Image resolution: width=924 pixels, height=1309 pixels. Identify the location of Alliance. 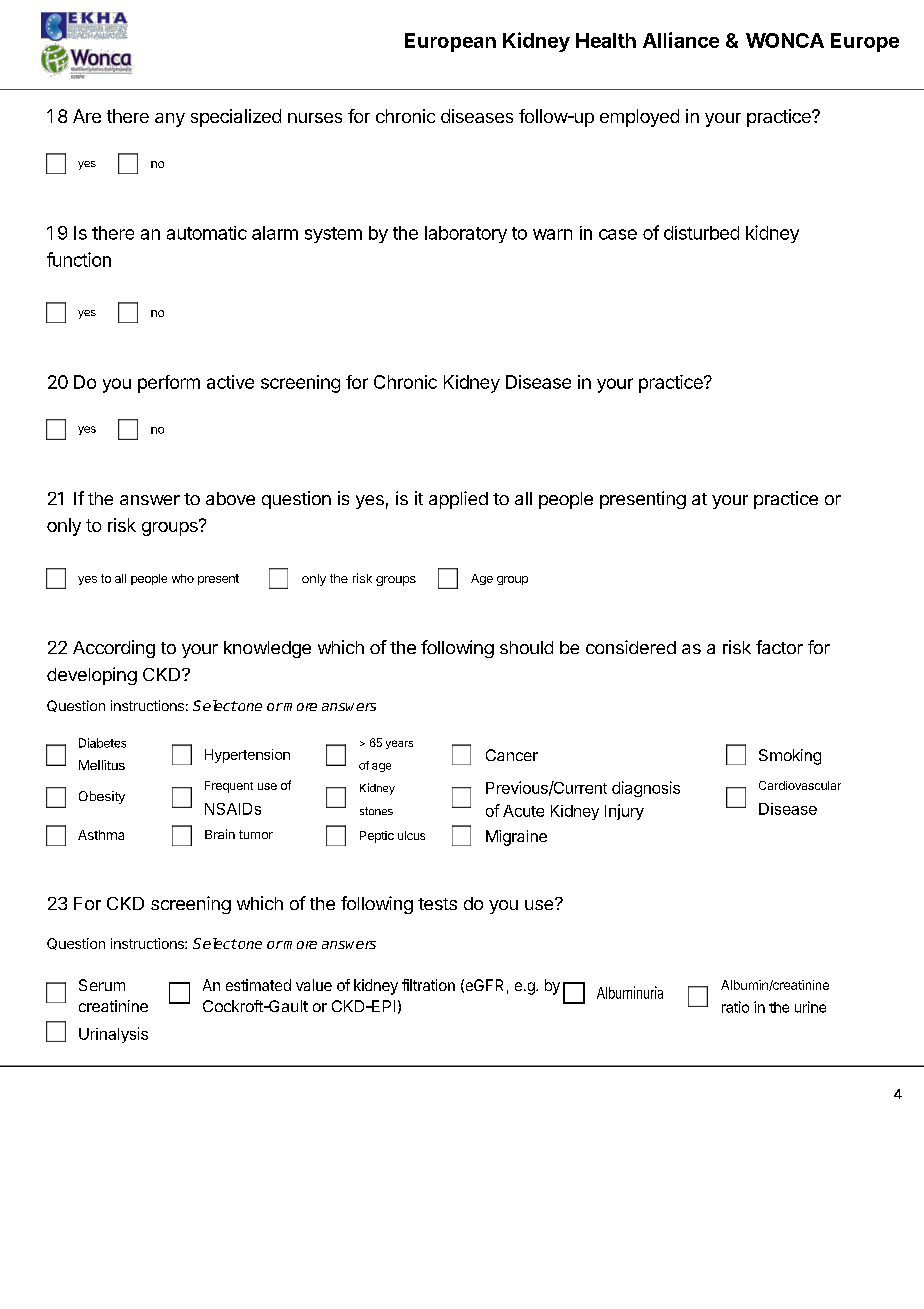
(681, 40).
